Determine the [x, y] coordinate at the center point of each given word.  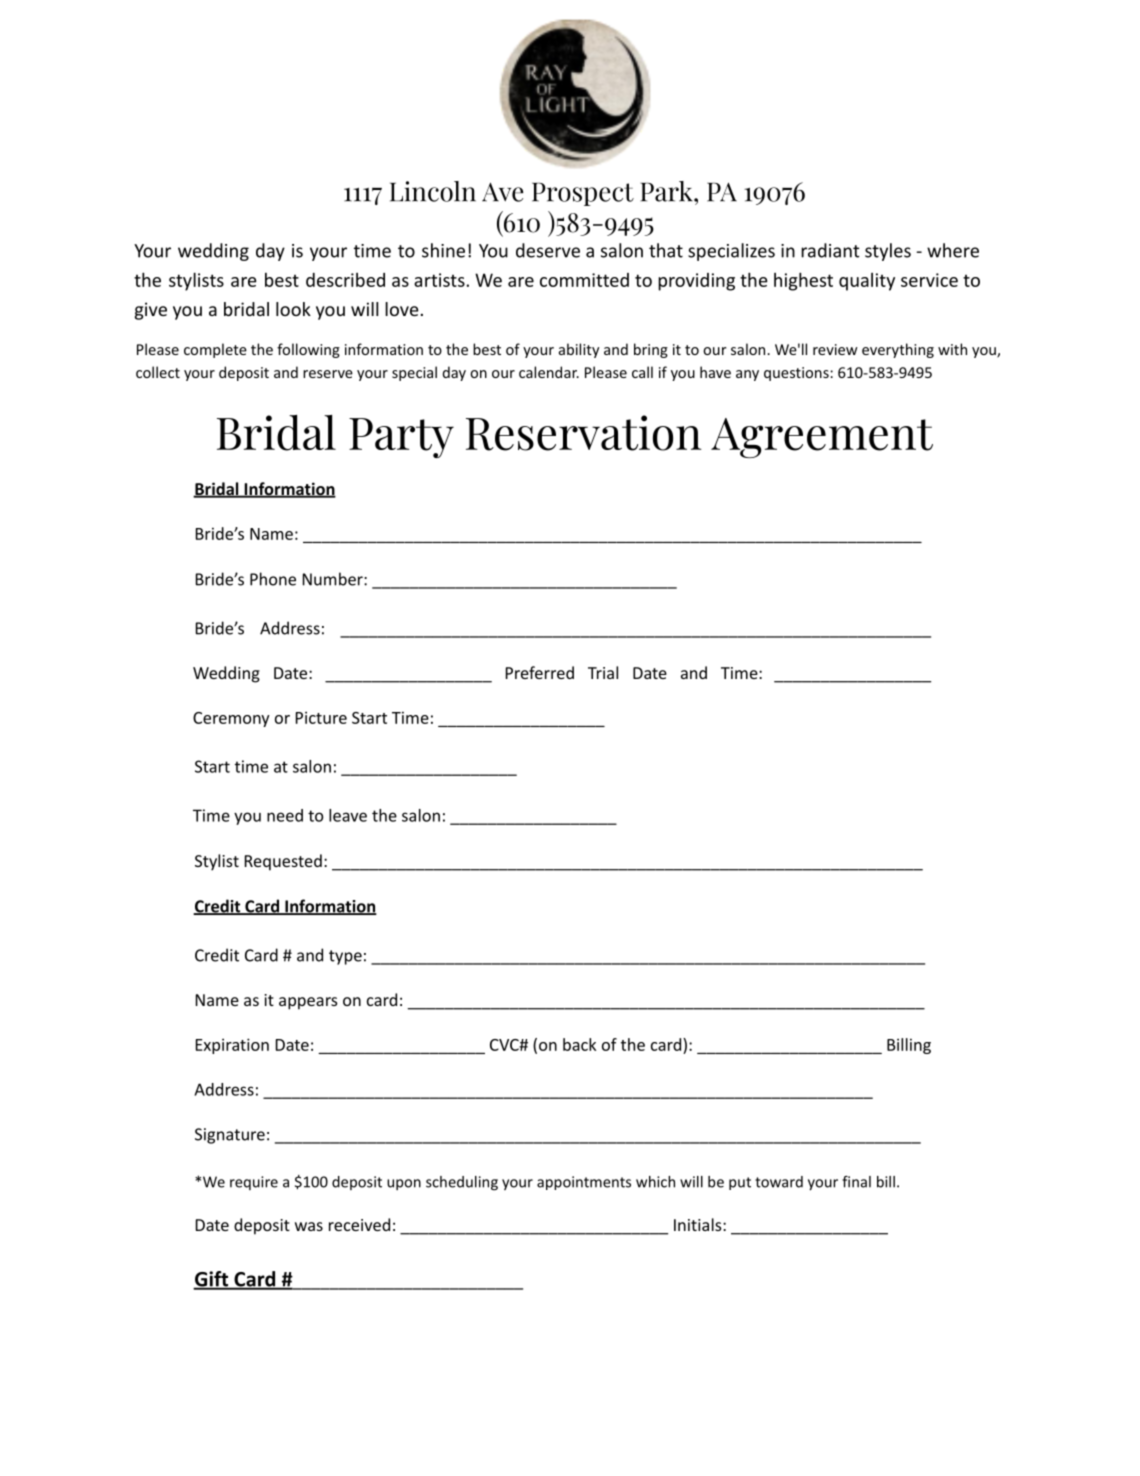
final [856, 1182]
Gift [212, 1280]
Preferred [540, 672]
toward [779, 1182]
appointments [584, 1183]
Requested [283, 862]
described [345, 280]
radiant [830, 250]
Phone [273, 579]
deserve [548, 250]
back [579, 1044]
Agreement [822, 438]
